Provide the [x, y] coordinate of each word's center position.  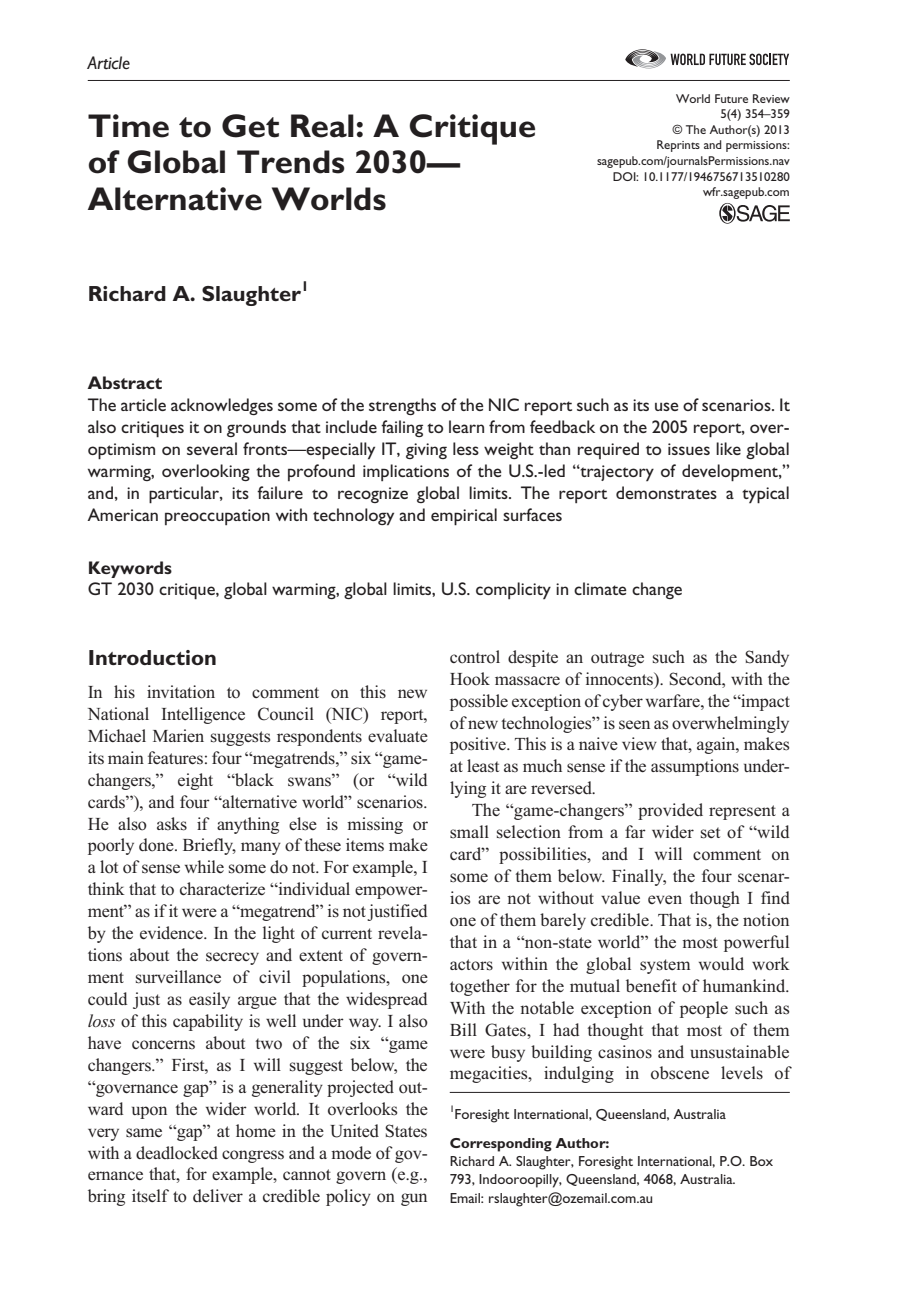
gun [414, 1199]
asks [172, 824]
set [710, 833]
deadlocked [177, 1153]
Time [128, 126]
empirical [464, 517]
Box [761, 1161]
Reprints [678, 146]
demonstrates [666, 492]
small [469, 832]
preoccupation [217, 517]
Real [322, 126]
